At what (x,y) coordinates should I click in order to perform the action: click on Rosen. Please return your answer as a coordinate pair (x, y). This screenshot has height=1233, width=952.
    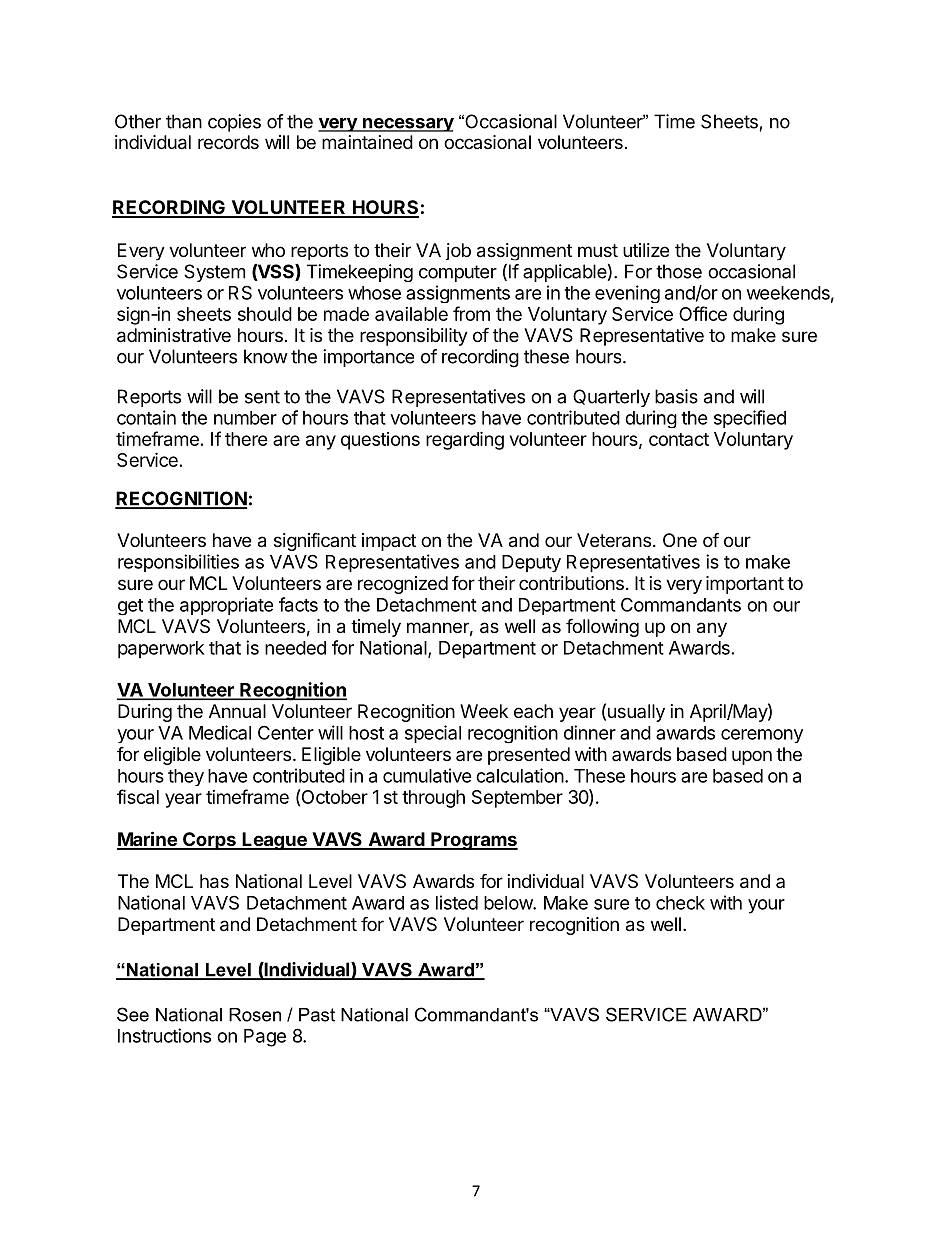
    Looking at the image, I should click on (255, 1015).
